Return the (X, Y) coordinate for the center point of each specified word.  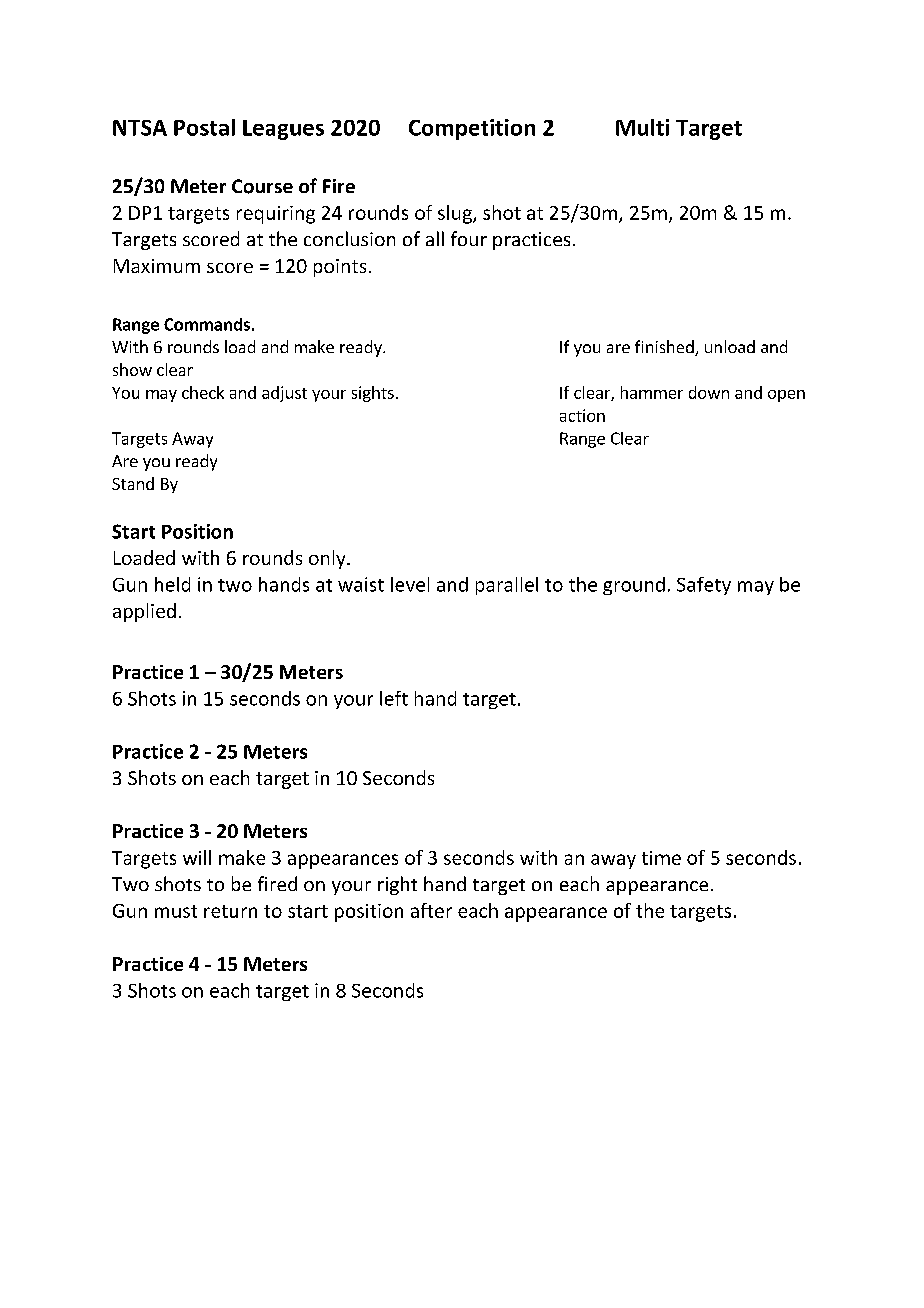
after (431, 910)
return (230, 911)
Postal (204, 127)
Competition (472, 129)
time (661, 858)
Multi (642, 127)
